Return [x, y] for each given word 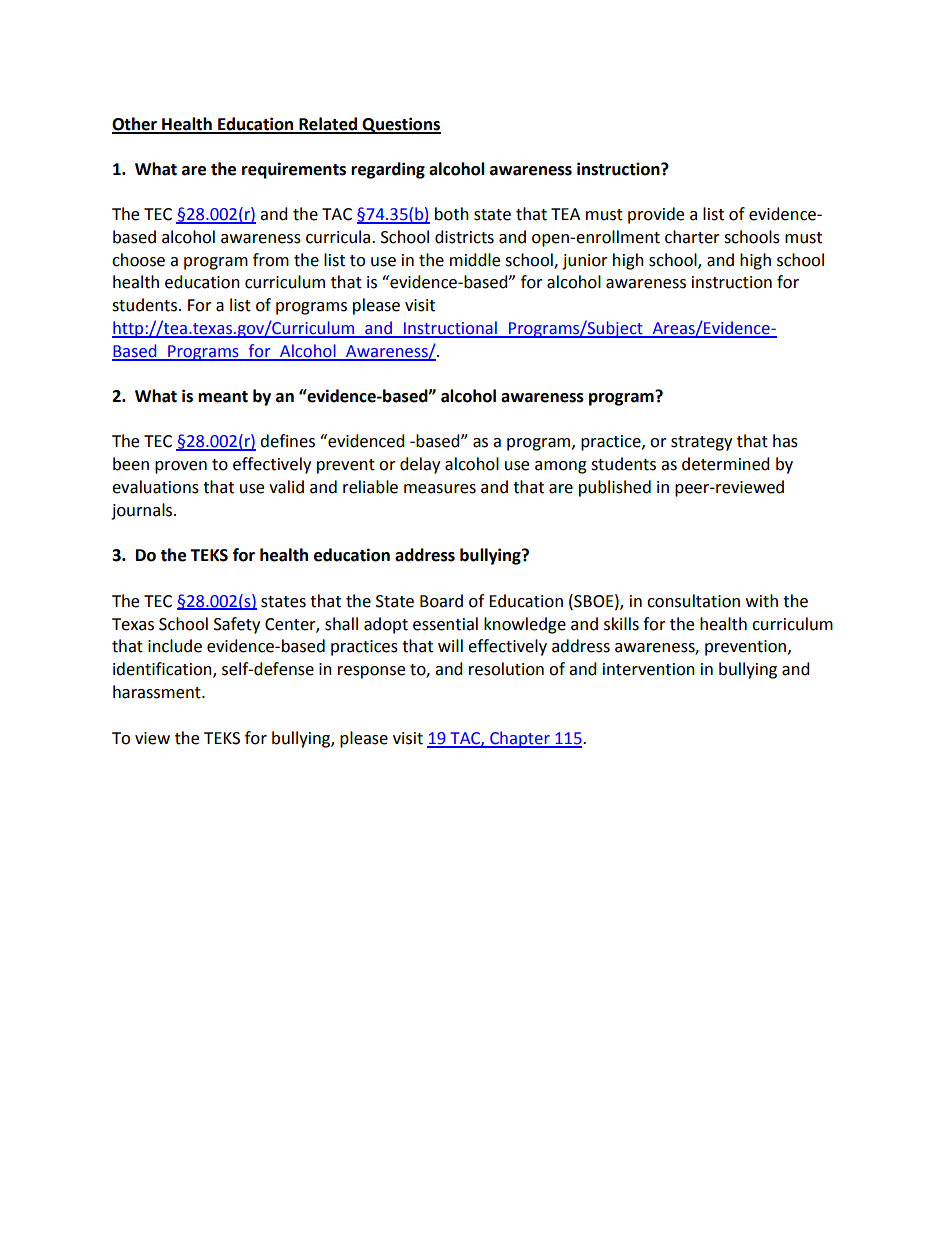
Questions [401, 125]
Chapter [520, 739]
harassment [158, 692]
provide [656, 215]
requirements [294, 170]
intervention [649, 669]
